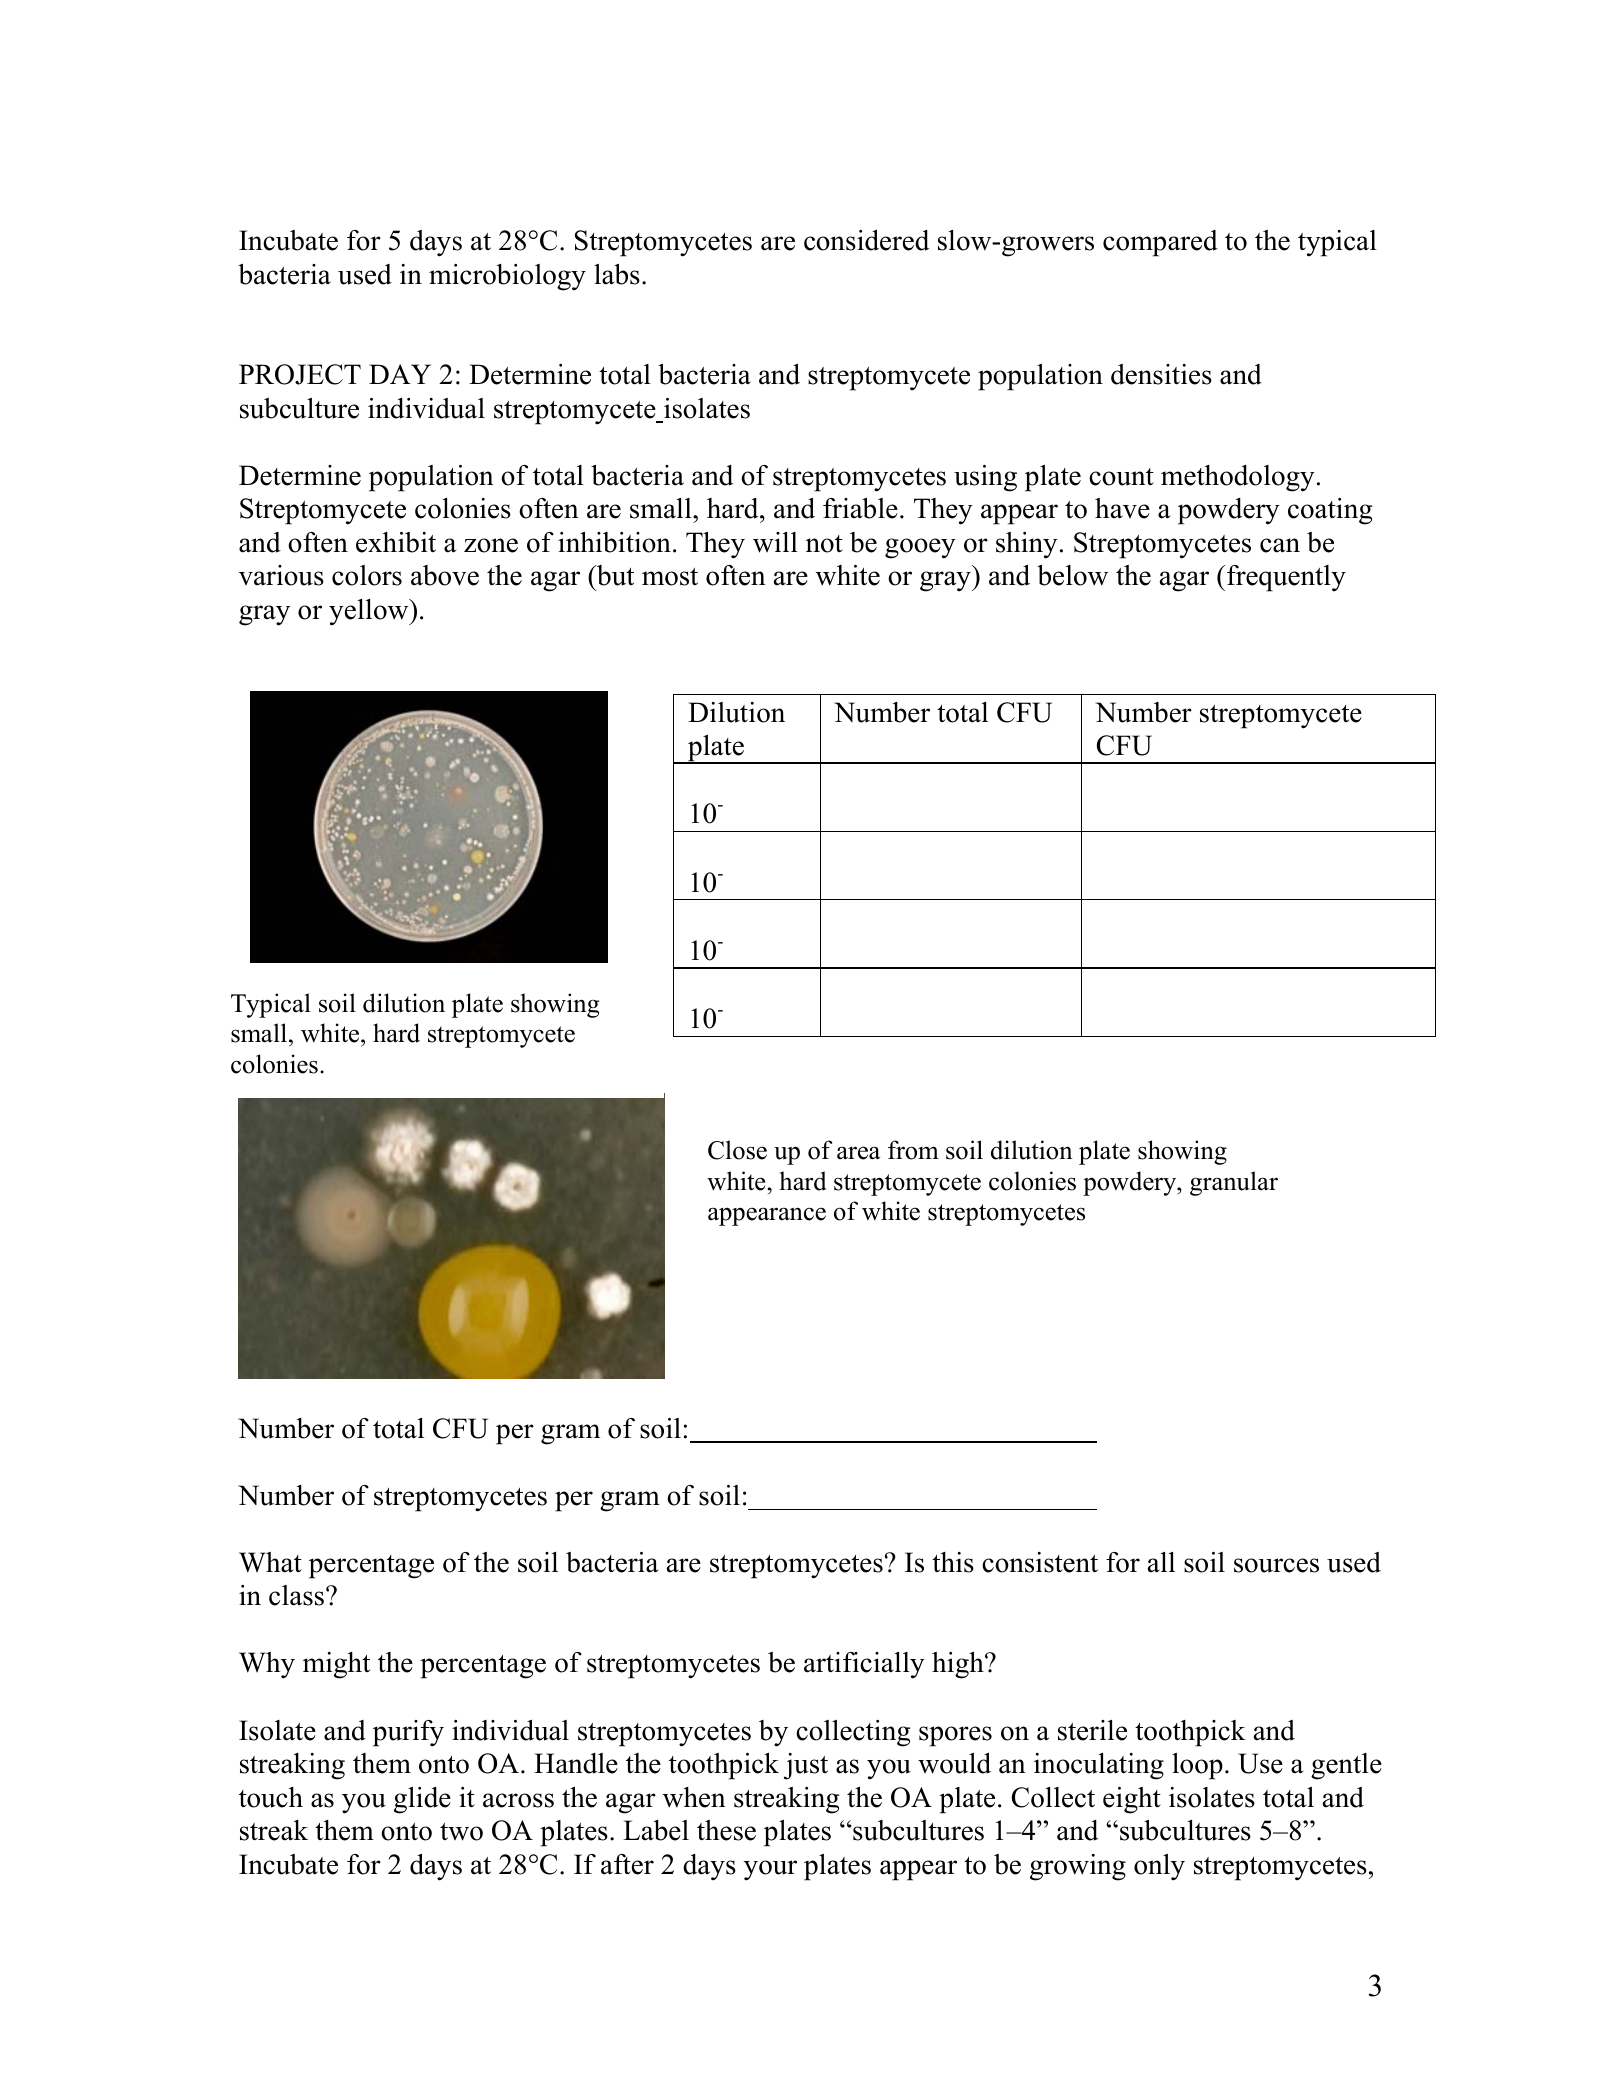  Describe the element at coordinates (1286, 578) in the document. I see `frequently` at that location.
